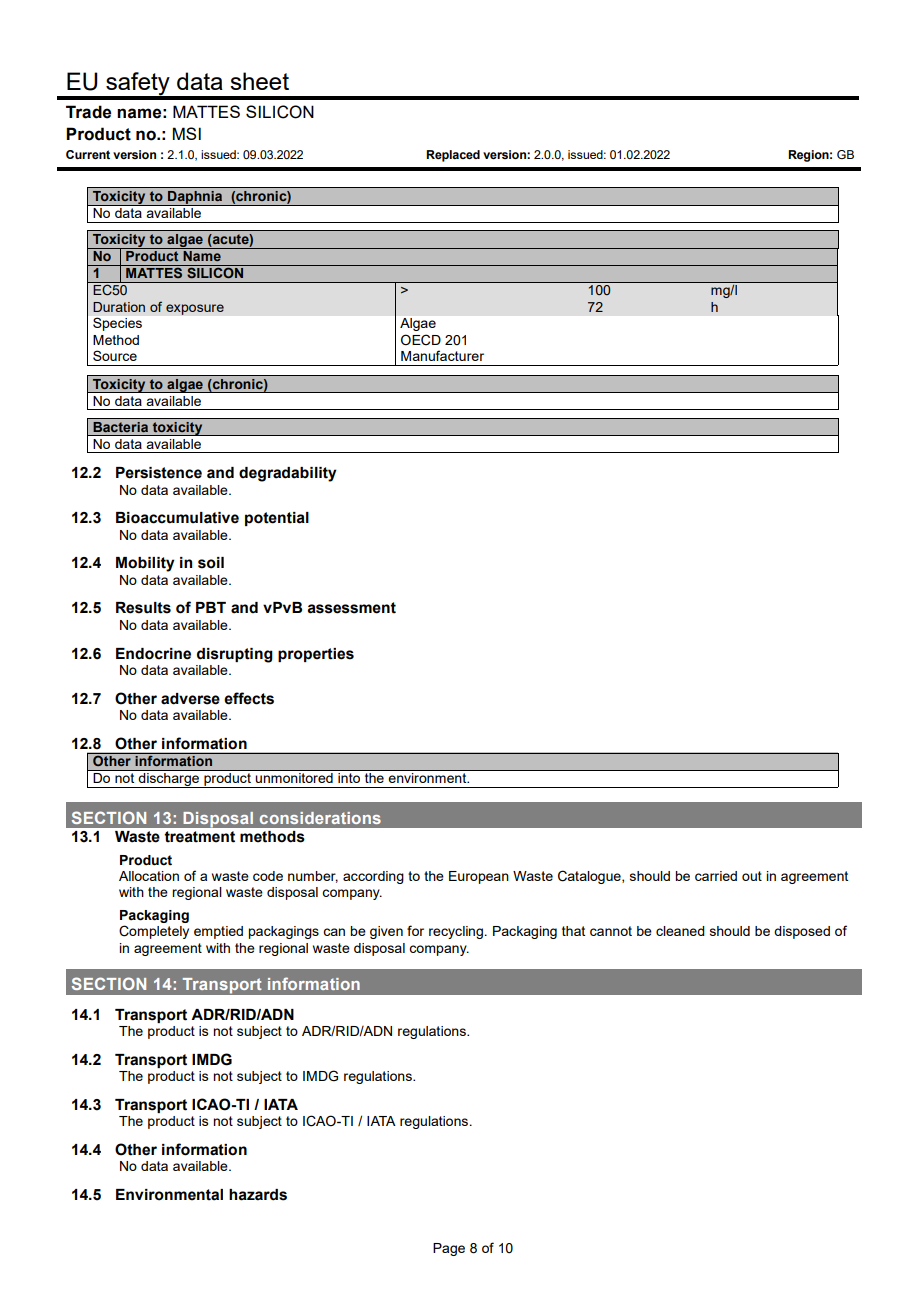  I want to click on Replaced, so click(453, 156).
